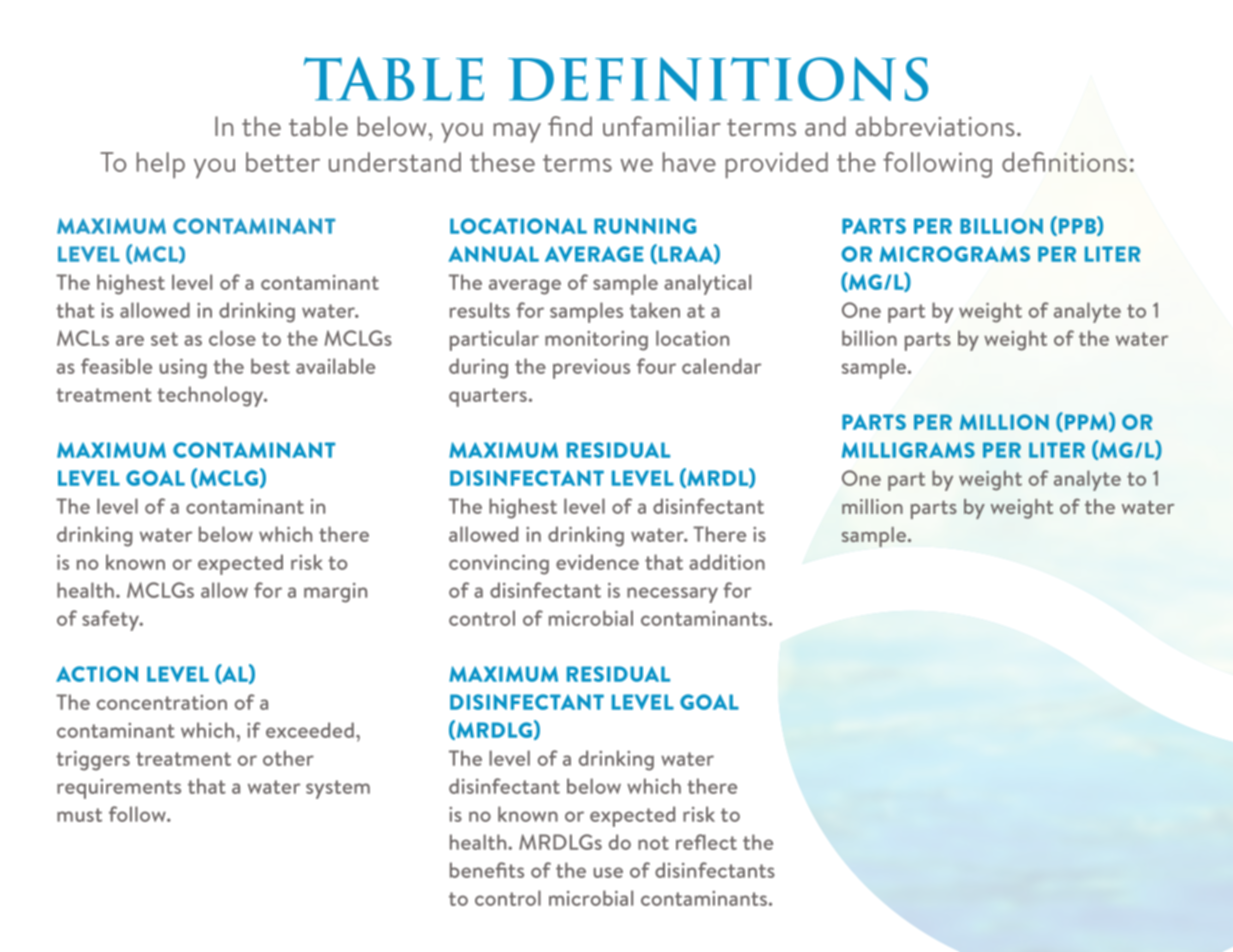 The image size is (1233, 952). I want to click on must, so click(79, 815).
